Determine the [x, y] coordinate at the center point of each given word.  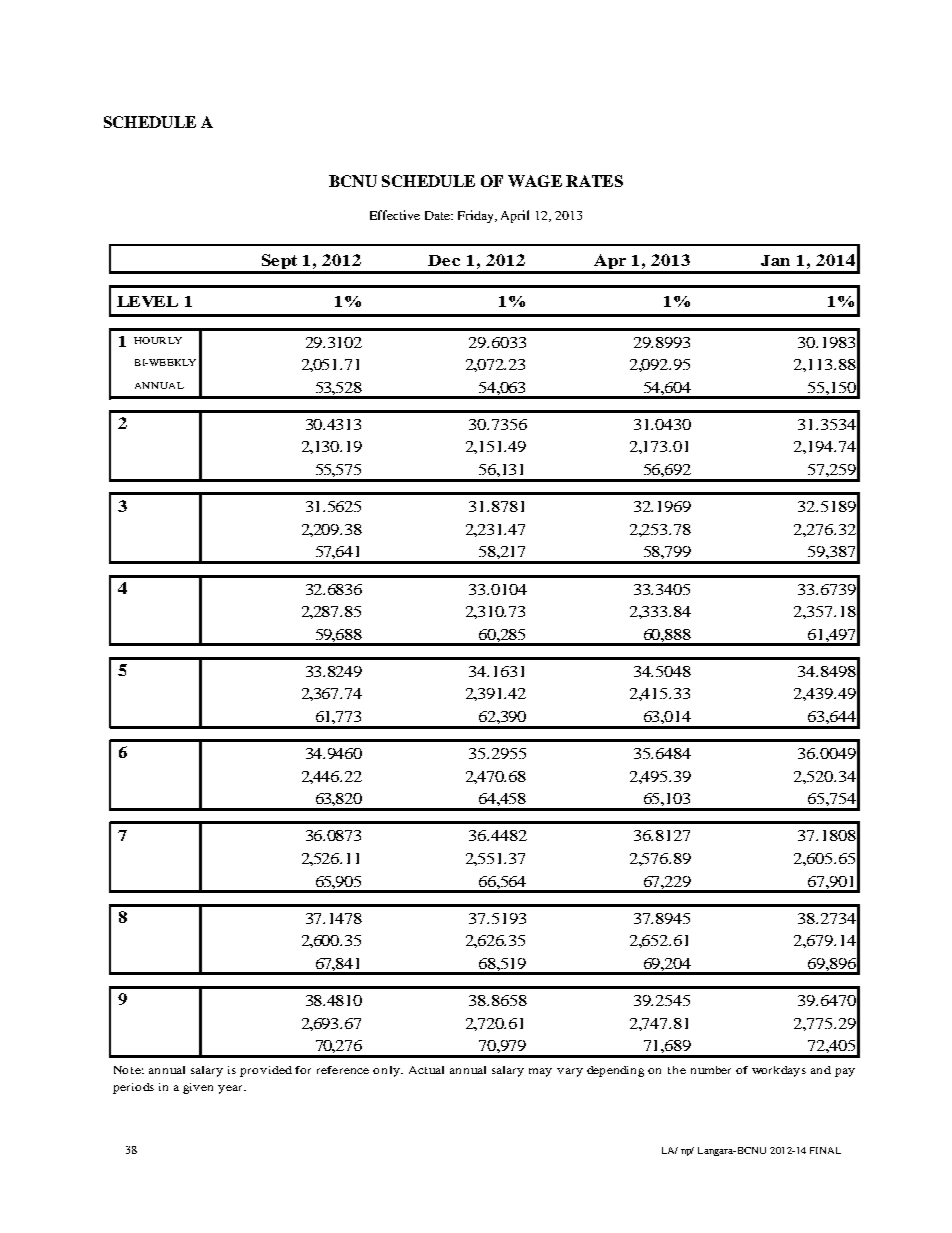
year [231, 1089]
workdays [779, 1071]
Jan [775, 260]
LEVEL [147, 301]
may [540, 1072]
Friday [477, 216]
